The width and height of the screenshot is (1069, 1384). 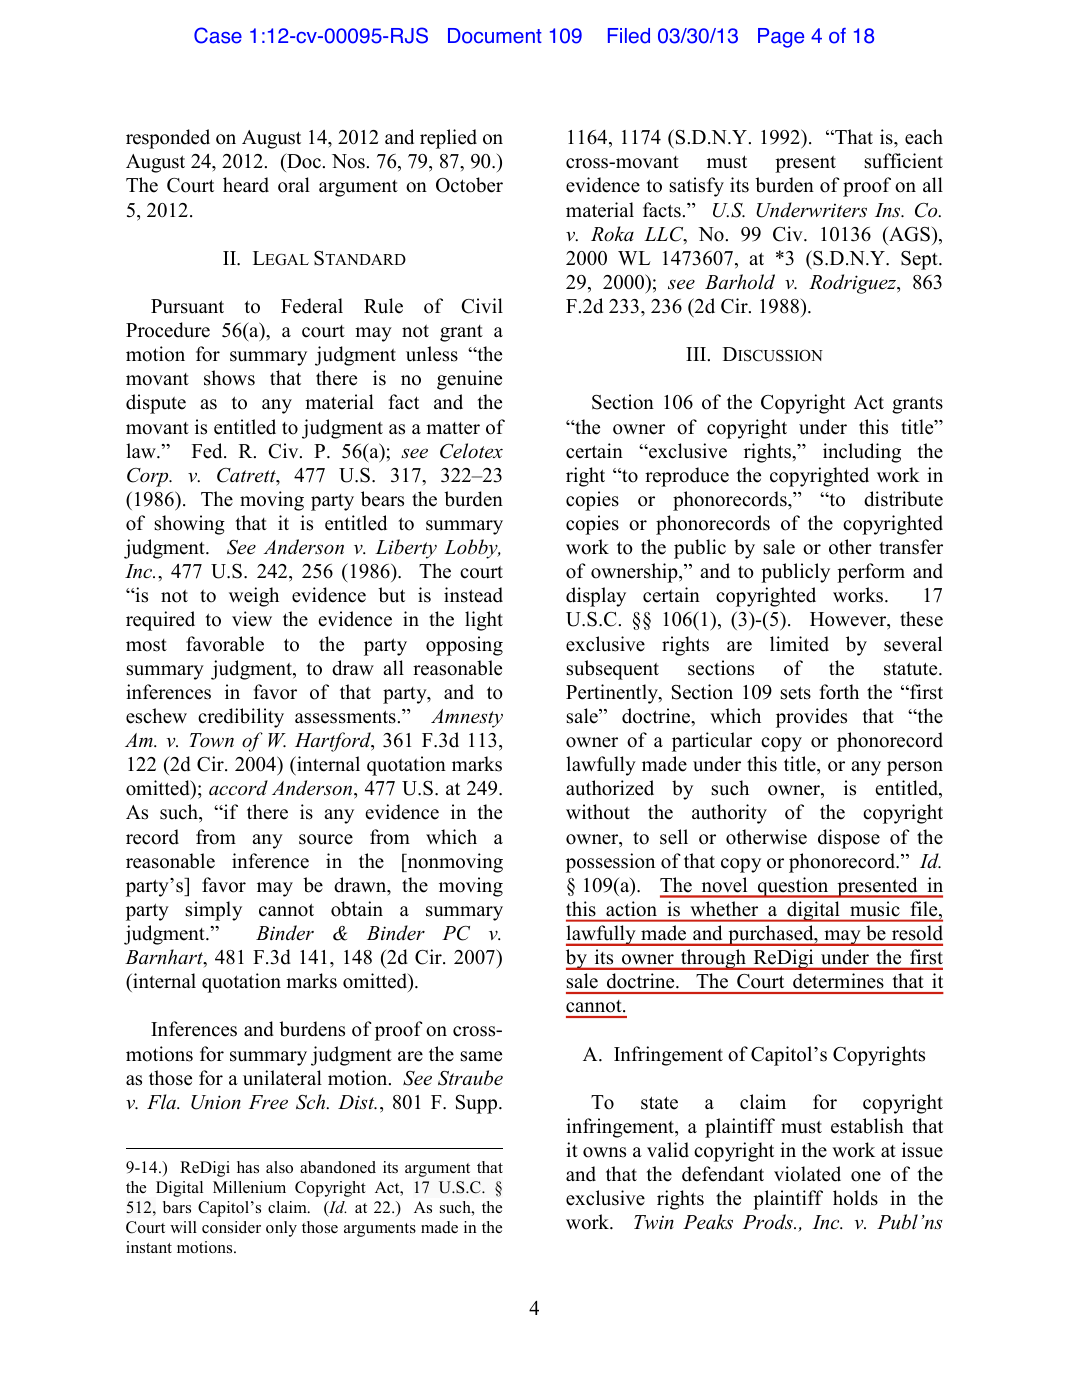 I want to click on owns, so click(x=604, y=1152).
